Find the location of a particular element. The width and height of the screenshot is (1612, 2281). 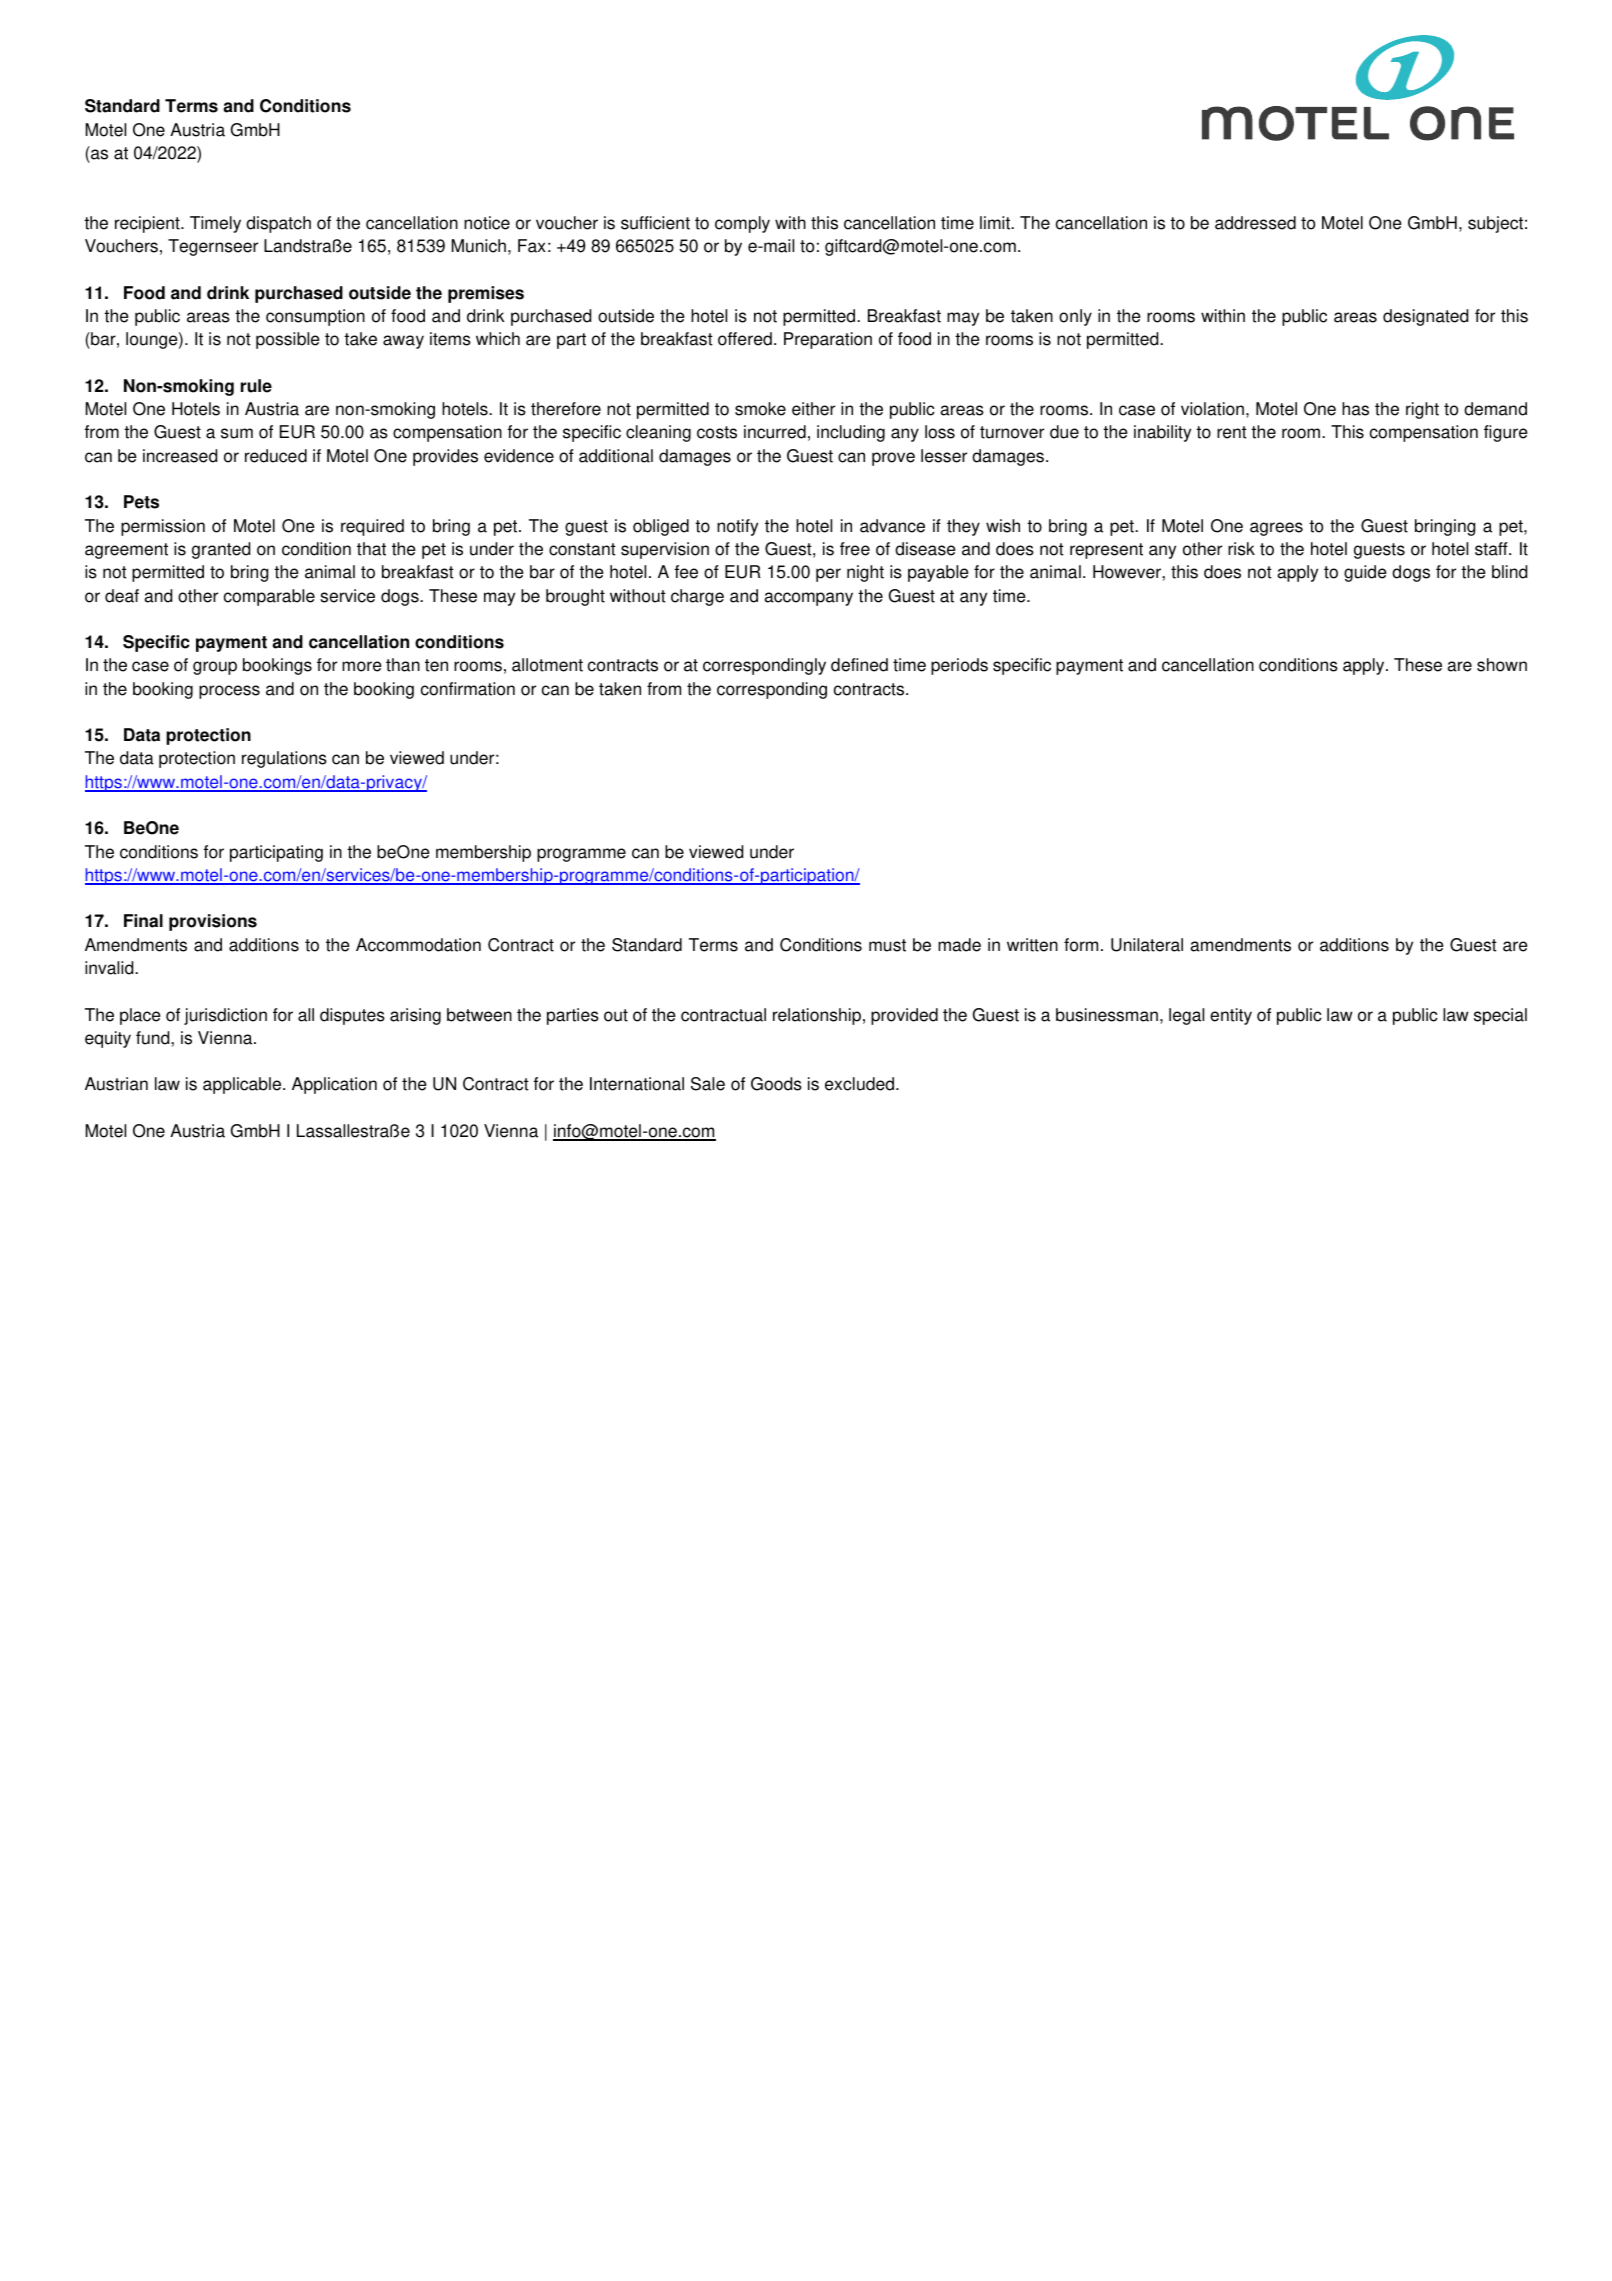

entity is located at coordinates (1231, 1016).
